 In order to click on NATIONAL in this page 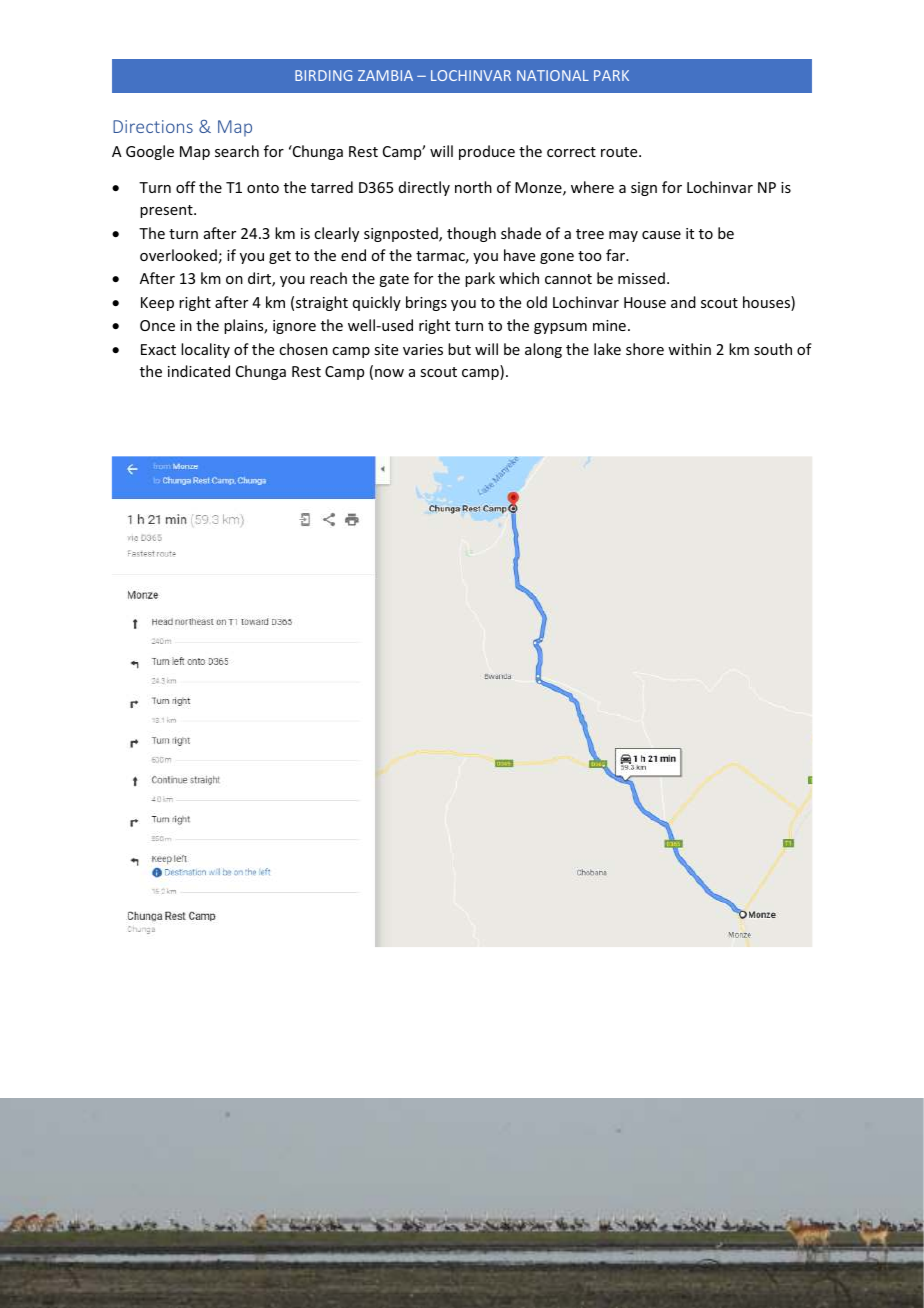, I will do `click(553, 75)`.
